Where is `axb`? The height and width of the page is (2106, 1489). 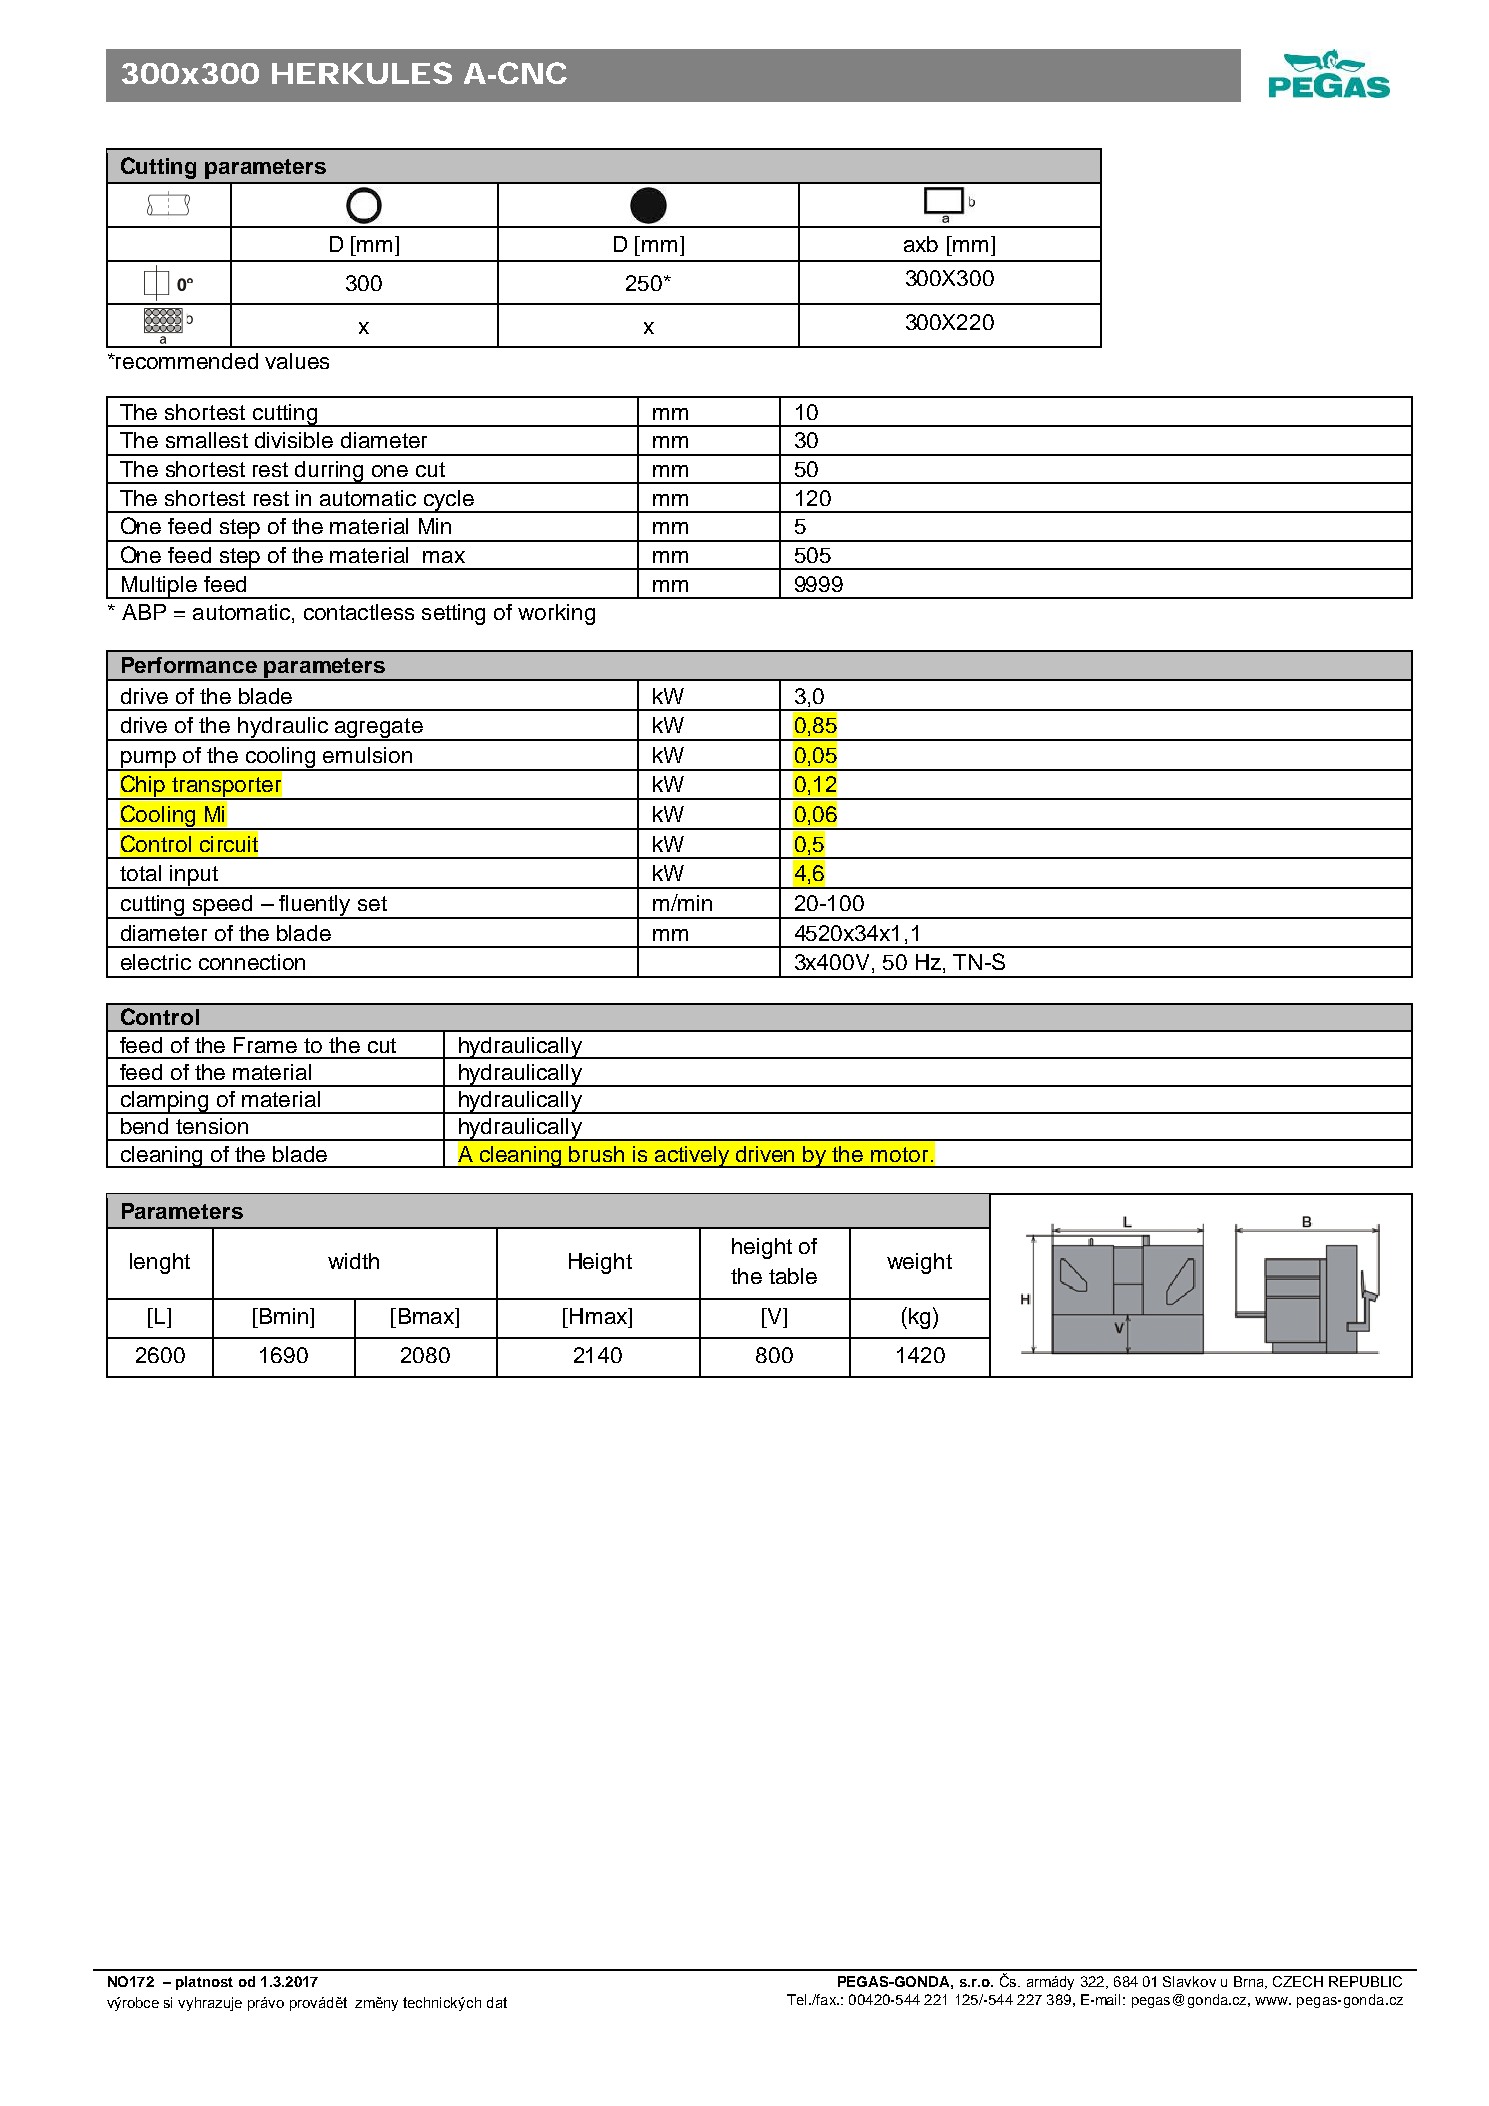 axb is located at coordinates (921, 244).
